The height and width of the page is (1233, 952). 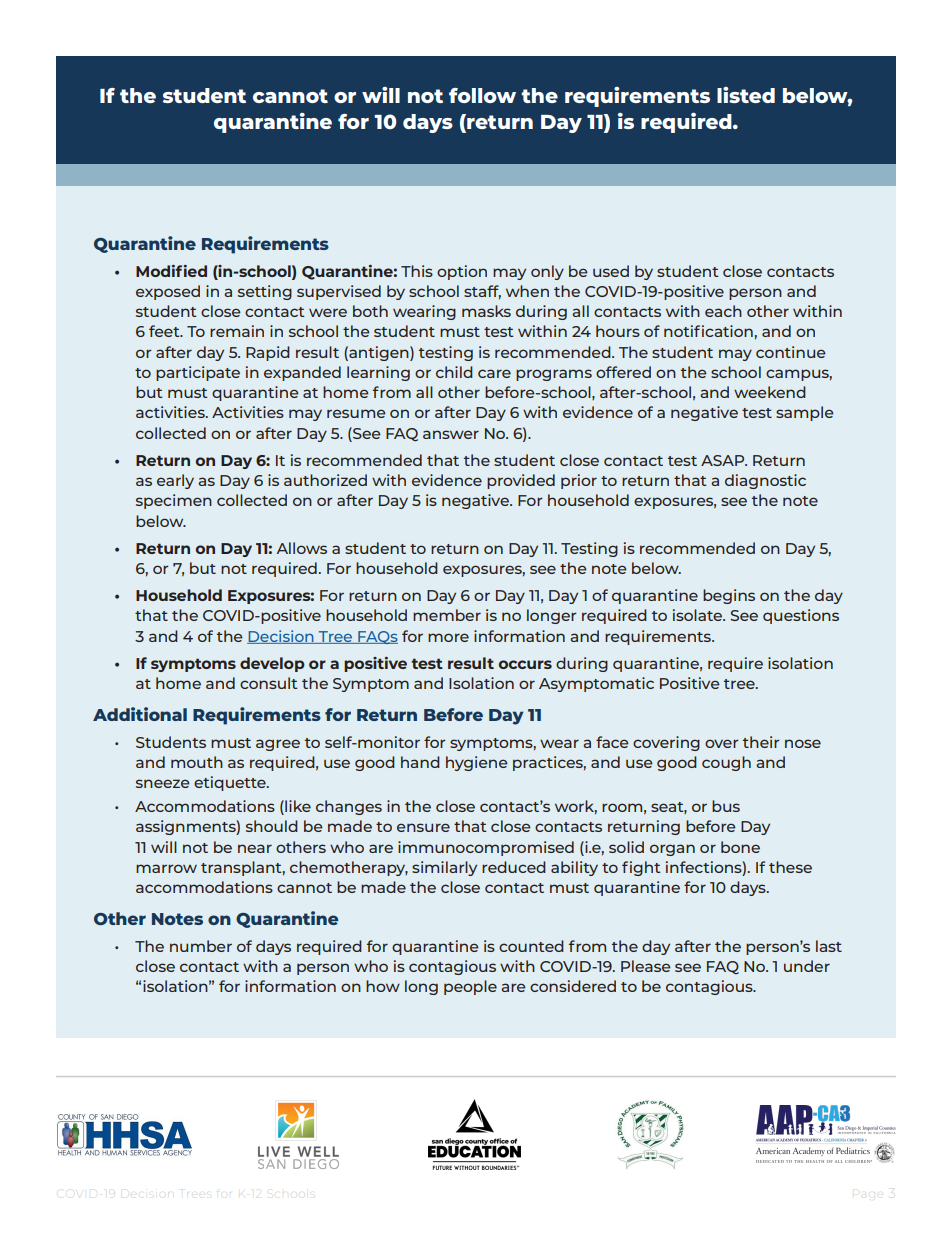 What do you see at coordinates (746, 95) in the page?
I see `listed` at bounding box center [746, 95].
